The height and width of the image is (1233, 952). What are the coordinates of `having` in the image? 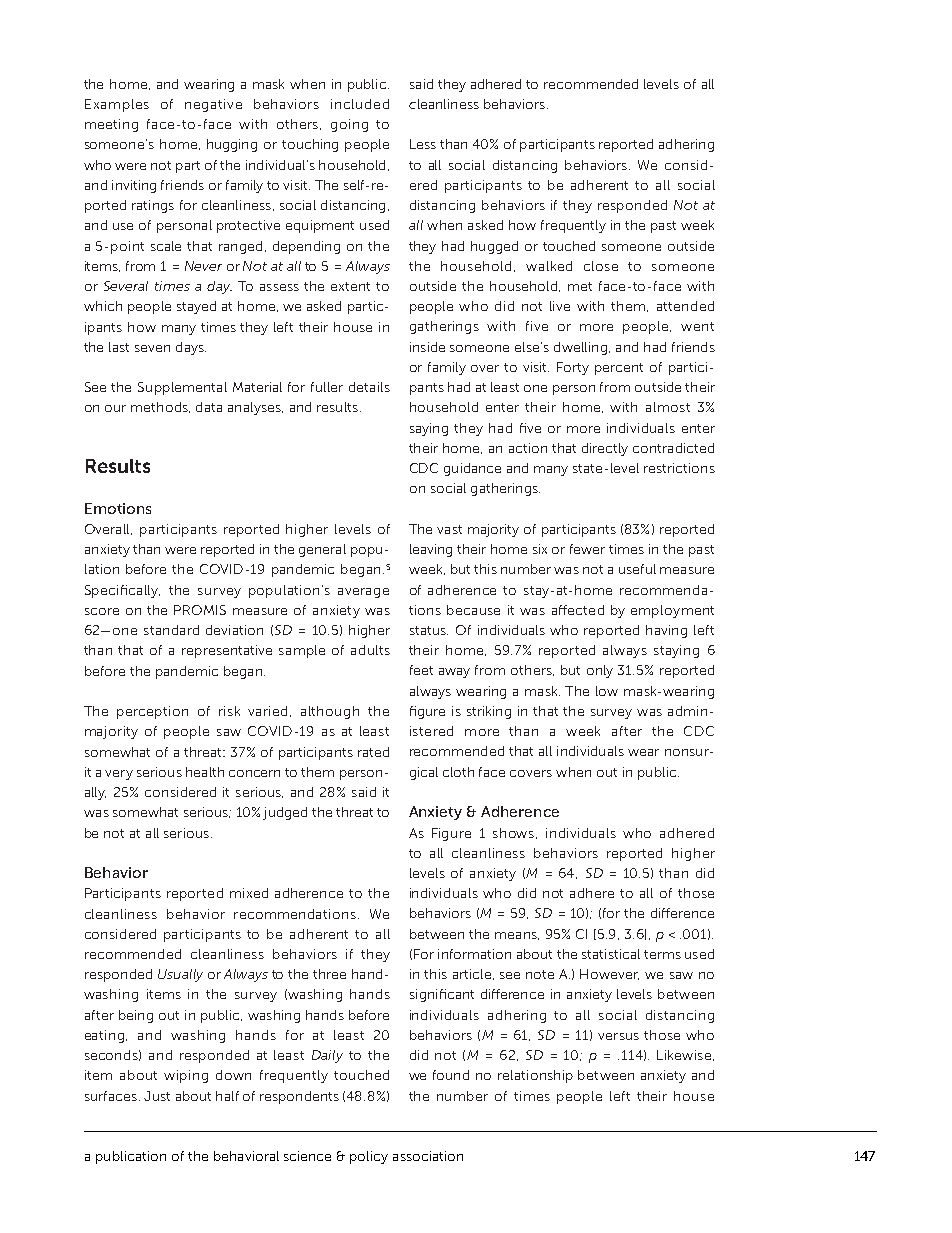 It's located at (666, 631).
